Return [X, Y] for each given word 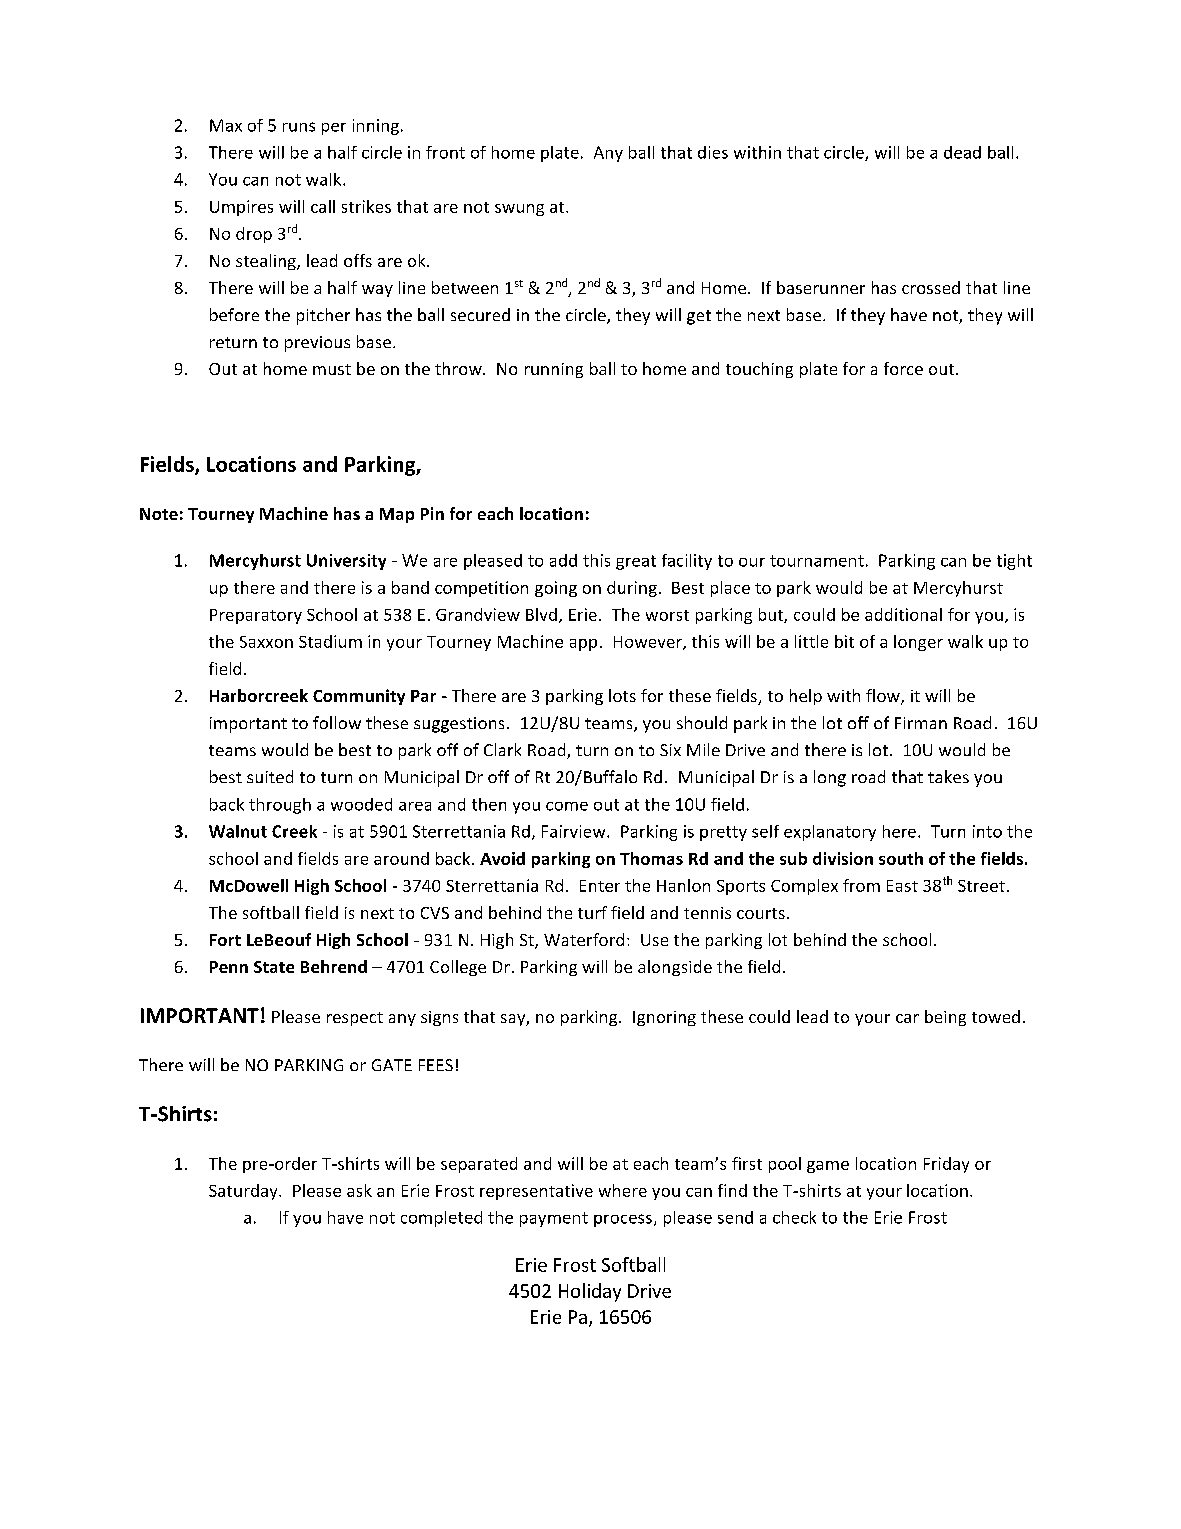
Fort [225, 940]
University [346, 562]
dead [962, 152]
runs [299, 127]
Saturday [244, 1192]
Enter [600, 886]
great [636, 562]
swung [519, 210]
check [794, 1217]
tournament [817, 561]
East [902, 886]
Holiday [590, 1292]
